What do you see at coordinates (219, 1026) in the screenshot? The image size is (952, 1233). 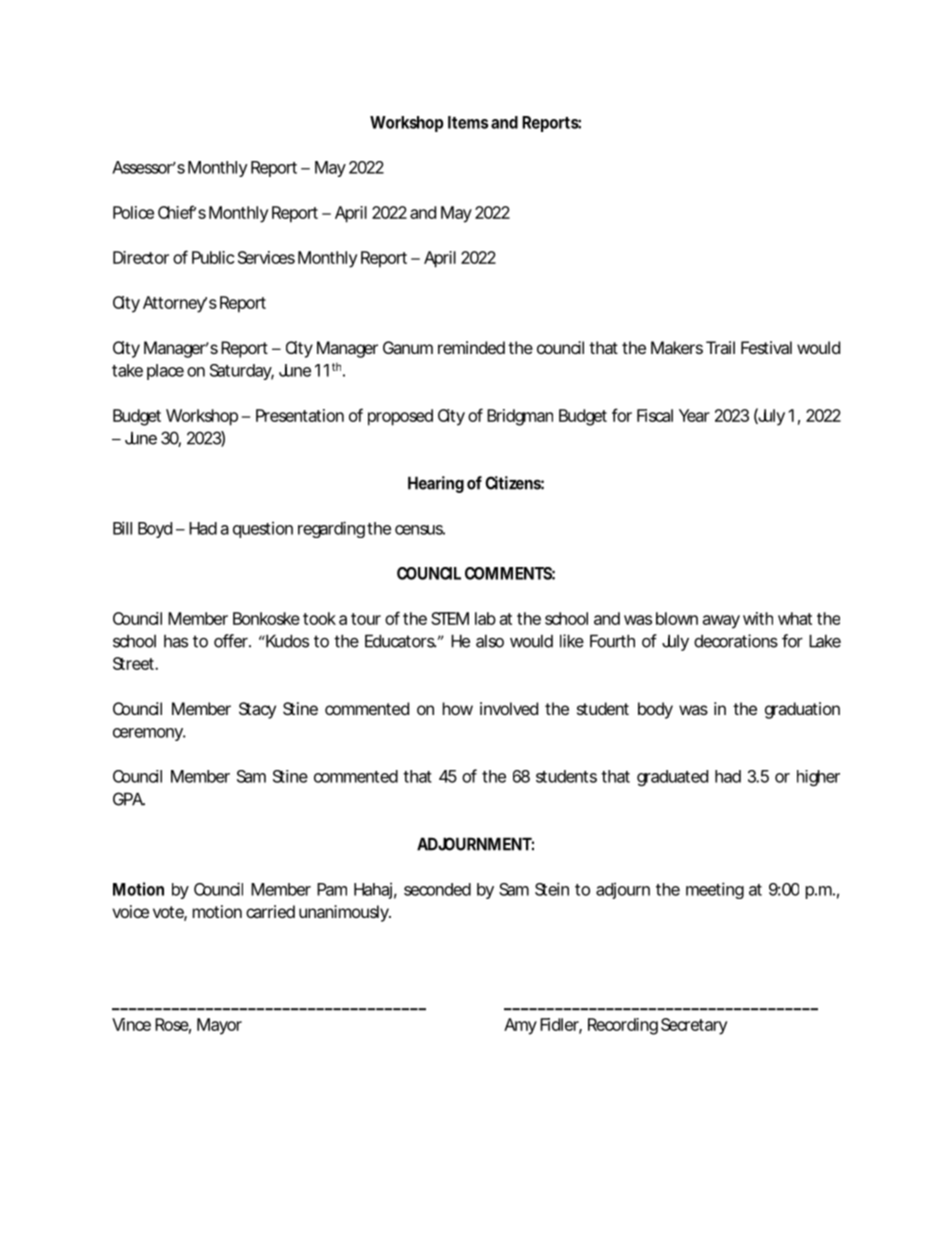 I see `Mayor` at bounding box center [219, 1026].
